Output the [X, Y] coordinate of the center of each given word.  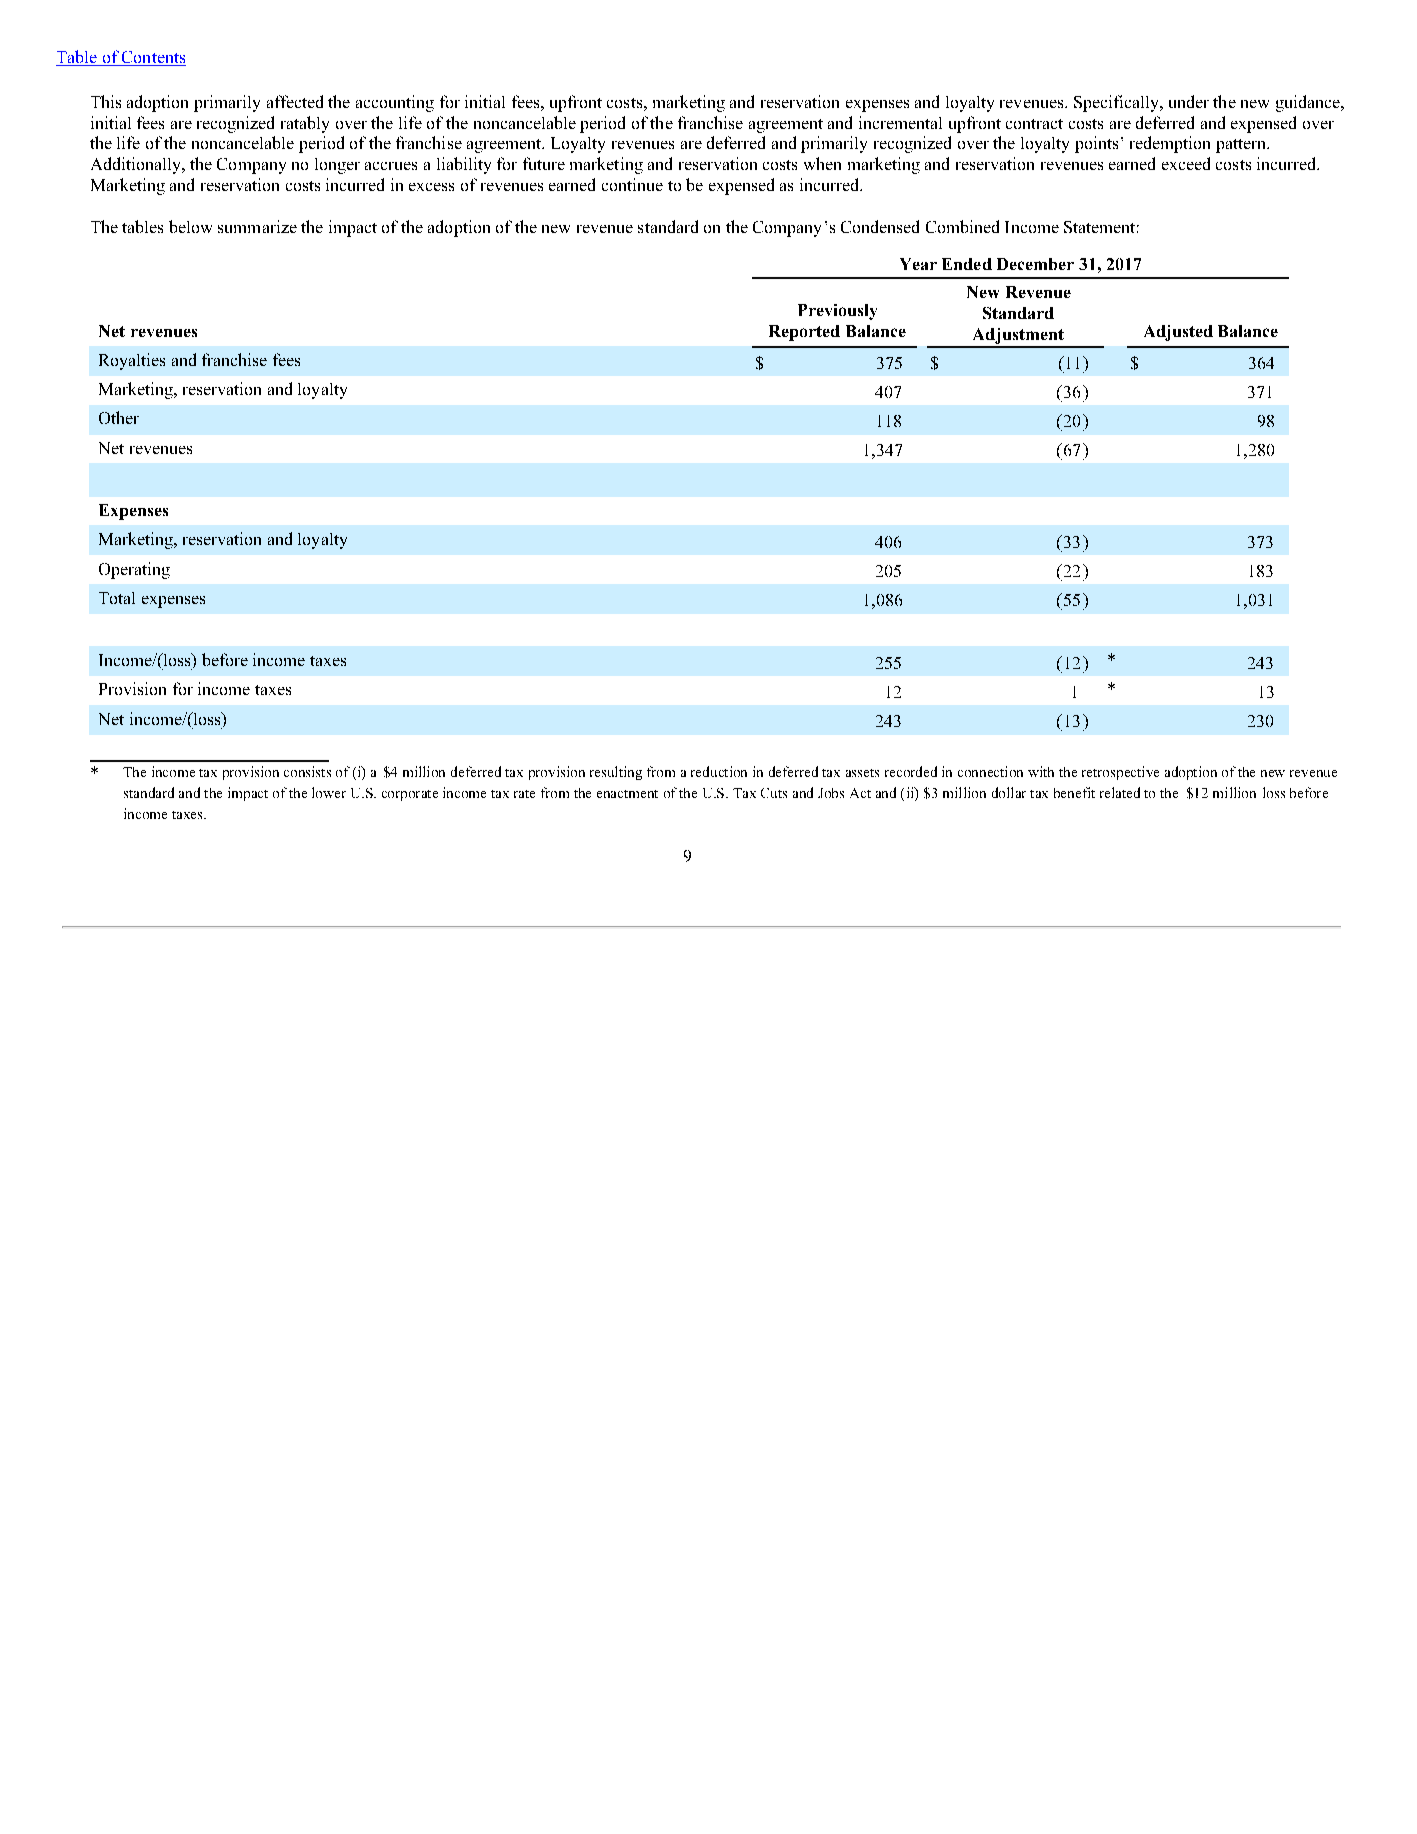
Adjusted [1178, 333]
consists [307, 771]
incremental [900, 122]
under [1189, 101]
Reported [804, 333]
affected [295, 101]
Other [119, 417]
